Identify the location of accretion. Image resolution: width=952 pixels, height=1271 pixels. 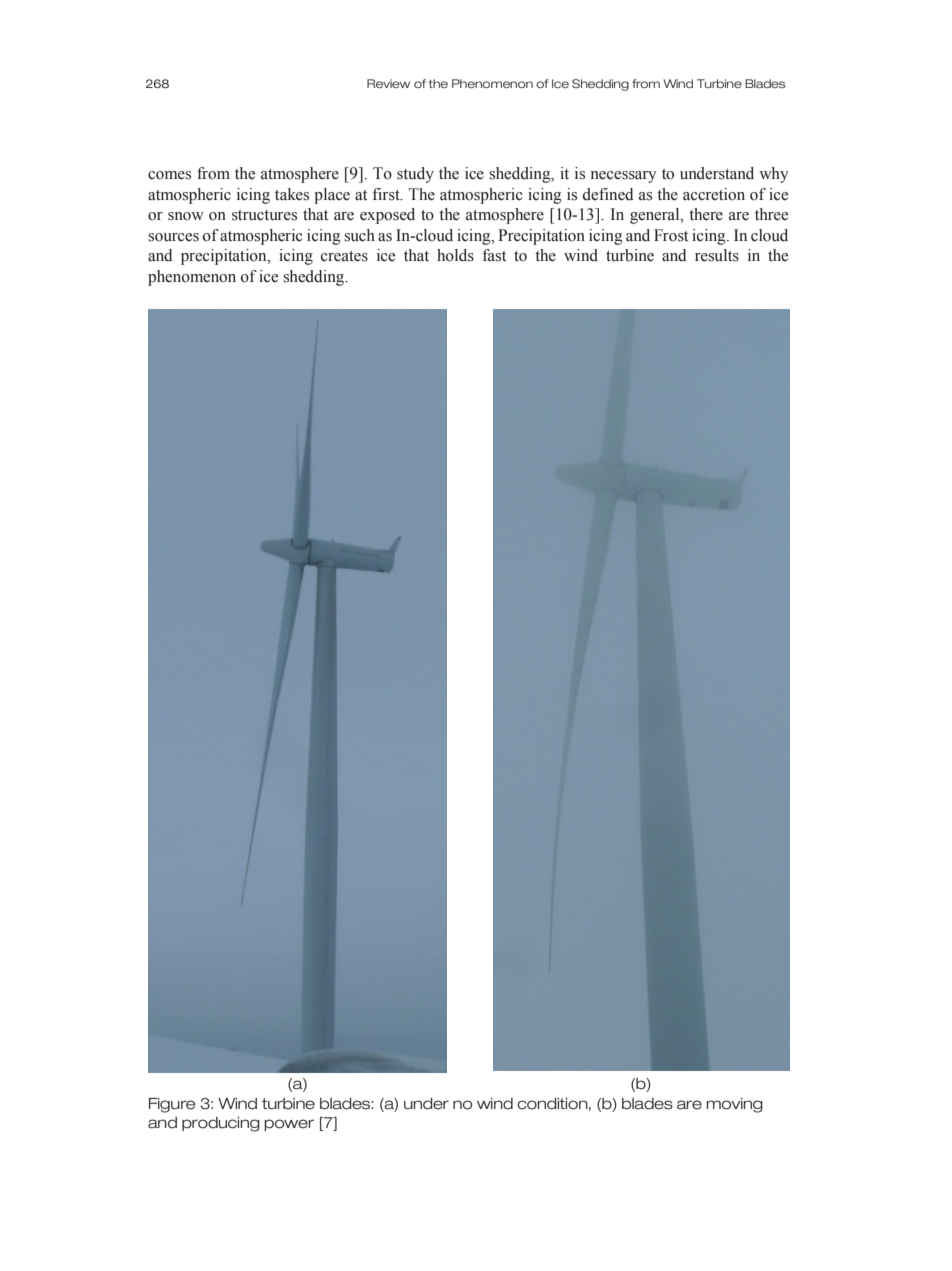
(714, 194).
